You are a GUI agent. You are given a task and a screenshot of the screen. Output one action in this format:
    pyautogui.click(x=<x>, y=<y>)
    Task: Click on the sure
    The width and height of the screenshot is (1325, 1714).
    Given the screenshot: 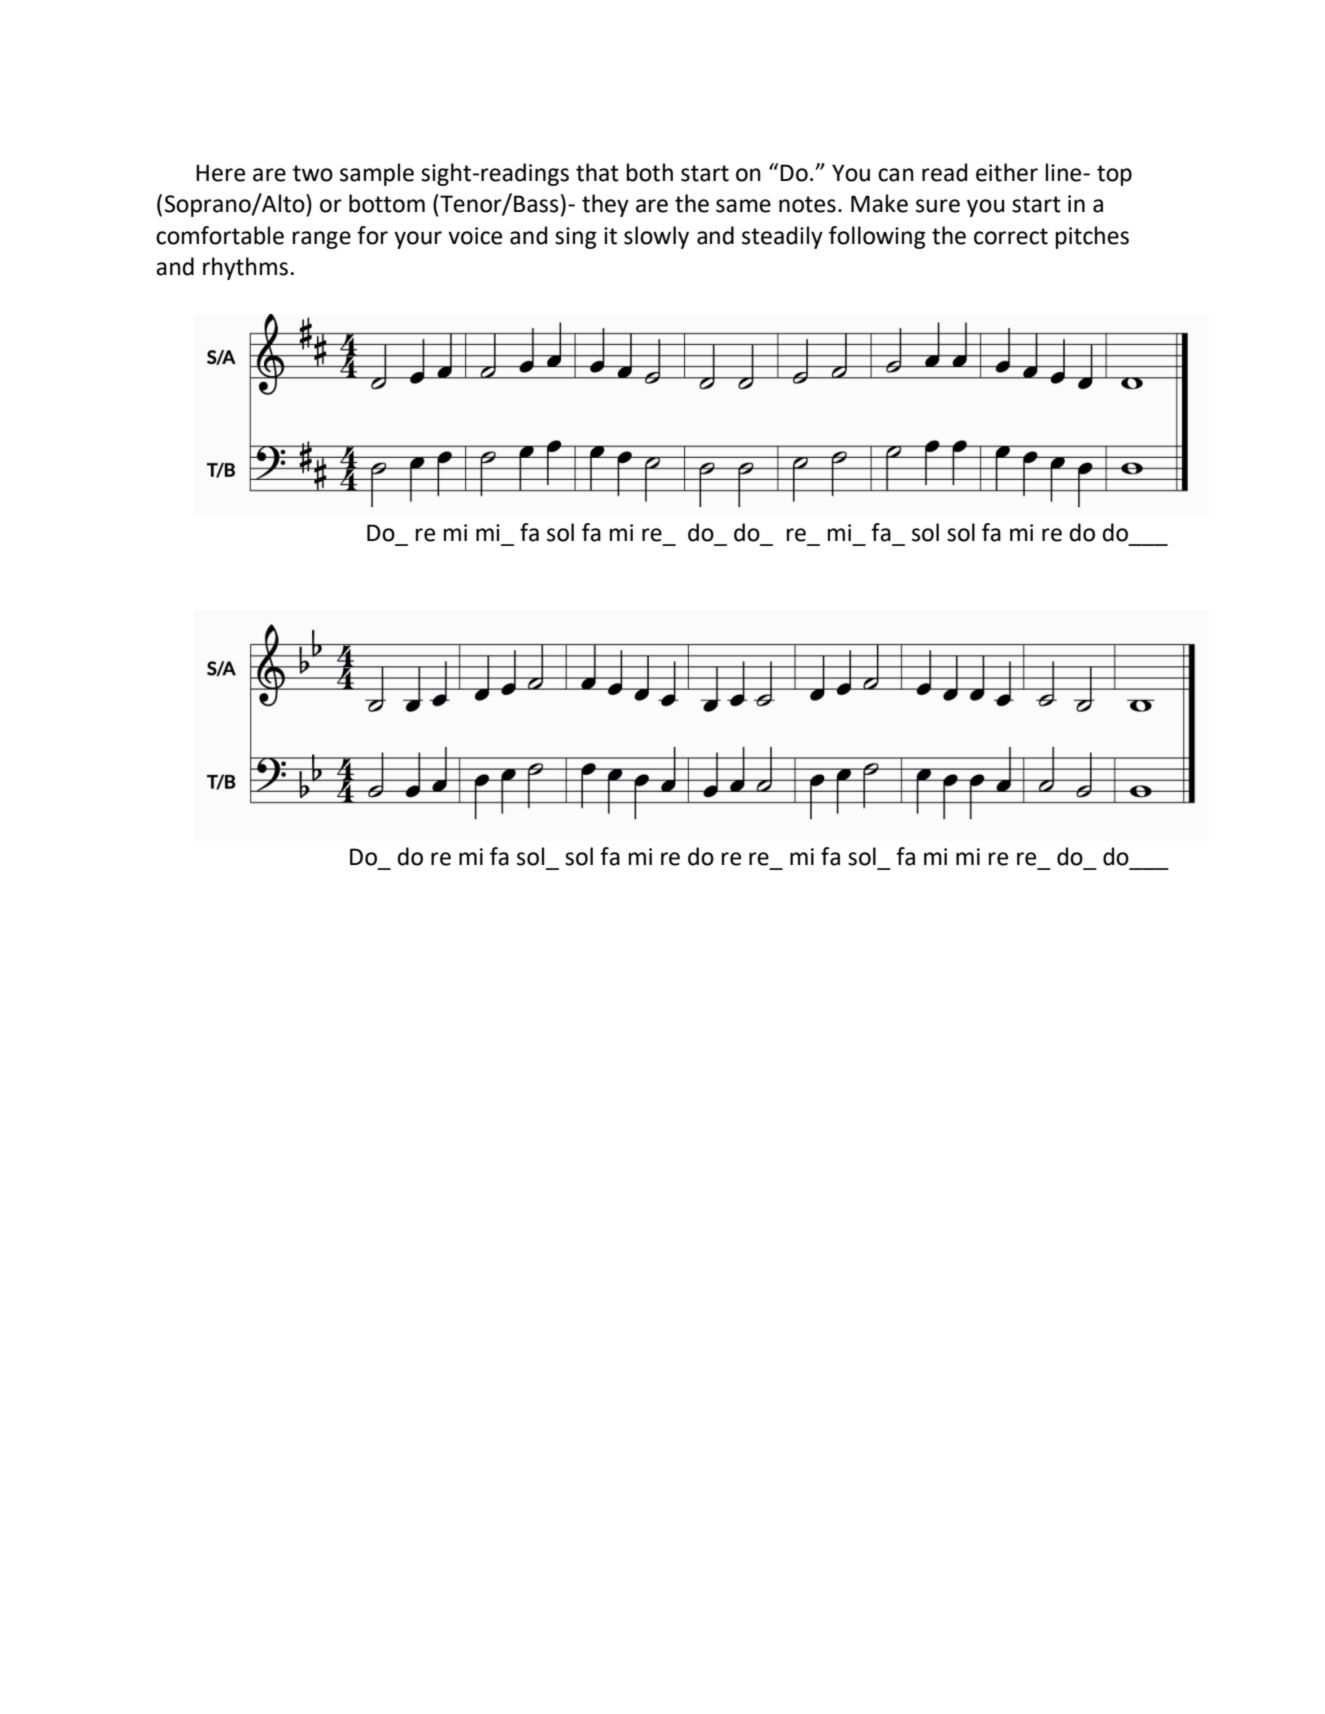 What is the action you would take?
    pyautogui.click(x=938, y=206)
